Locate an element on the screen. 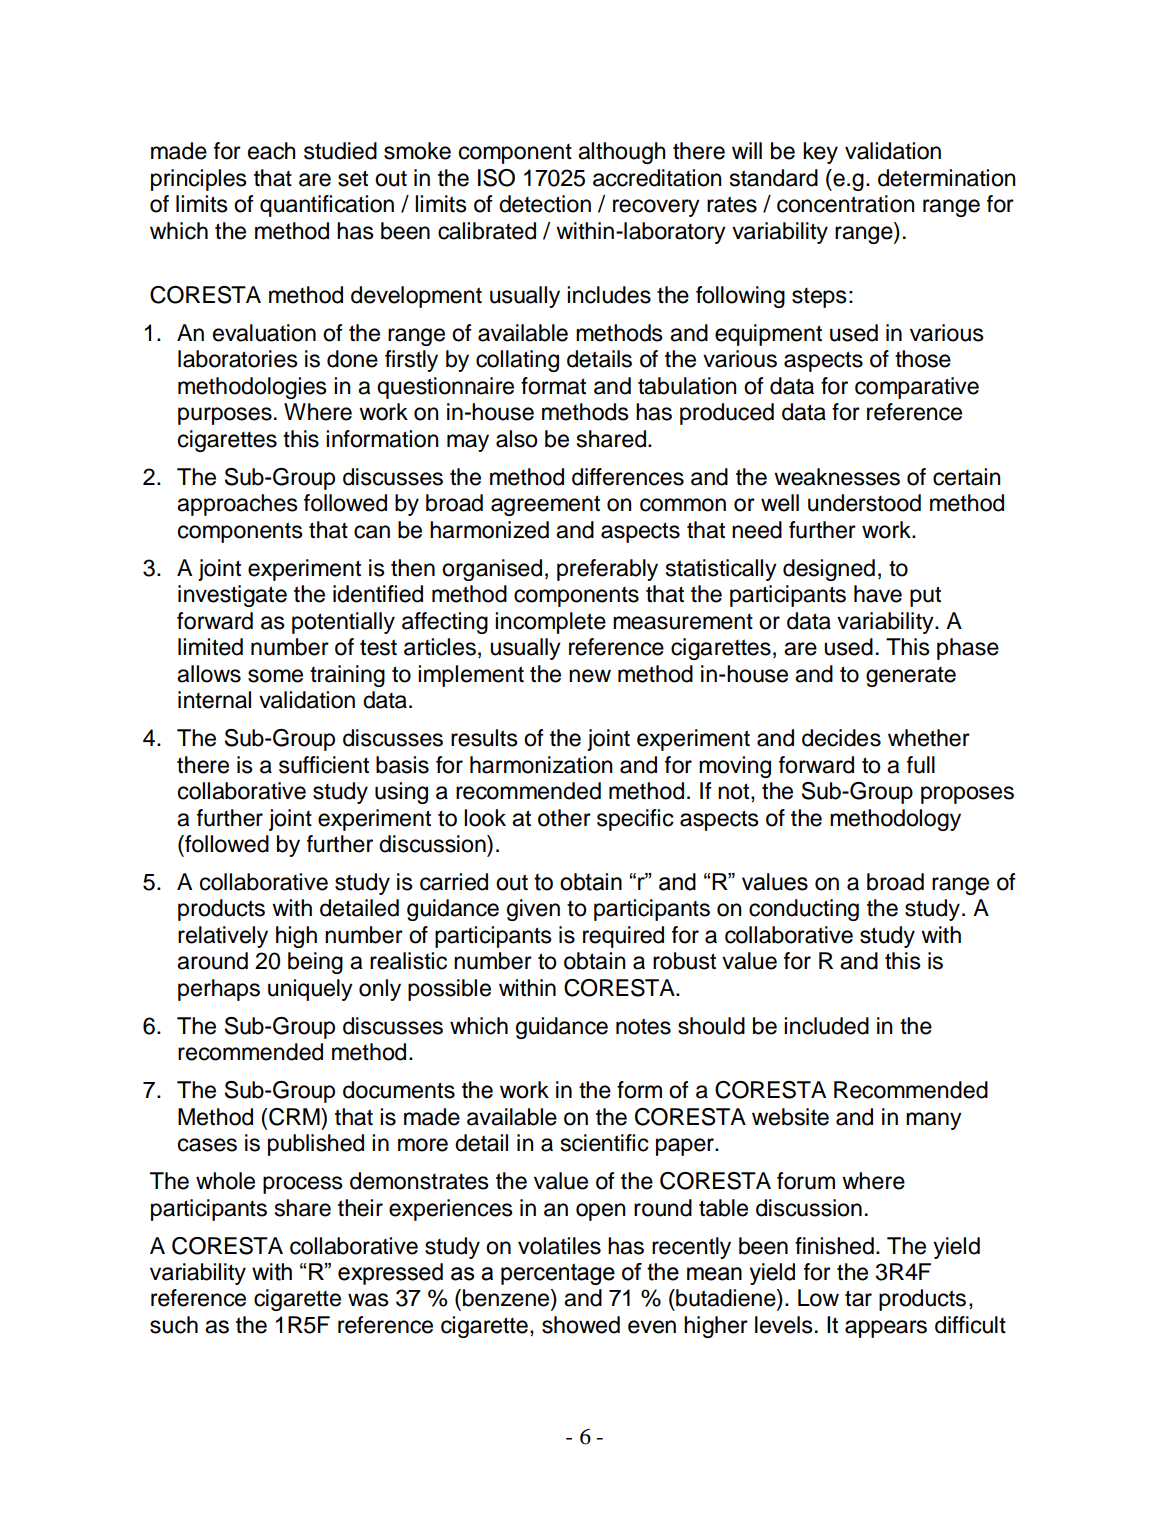 This screenshot has width=1174, height=1519. each is located at coordinates (271, 151).
